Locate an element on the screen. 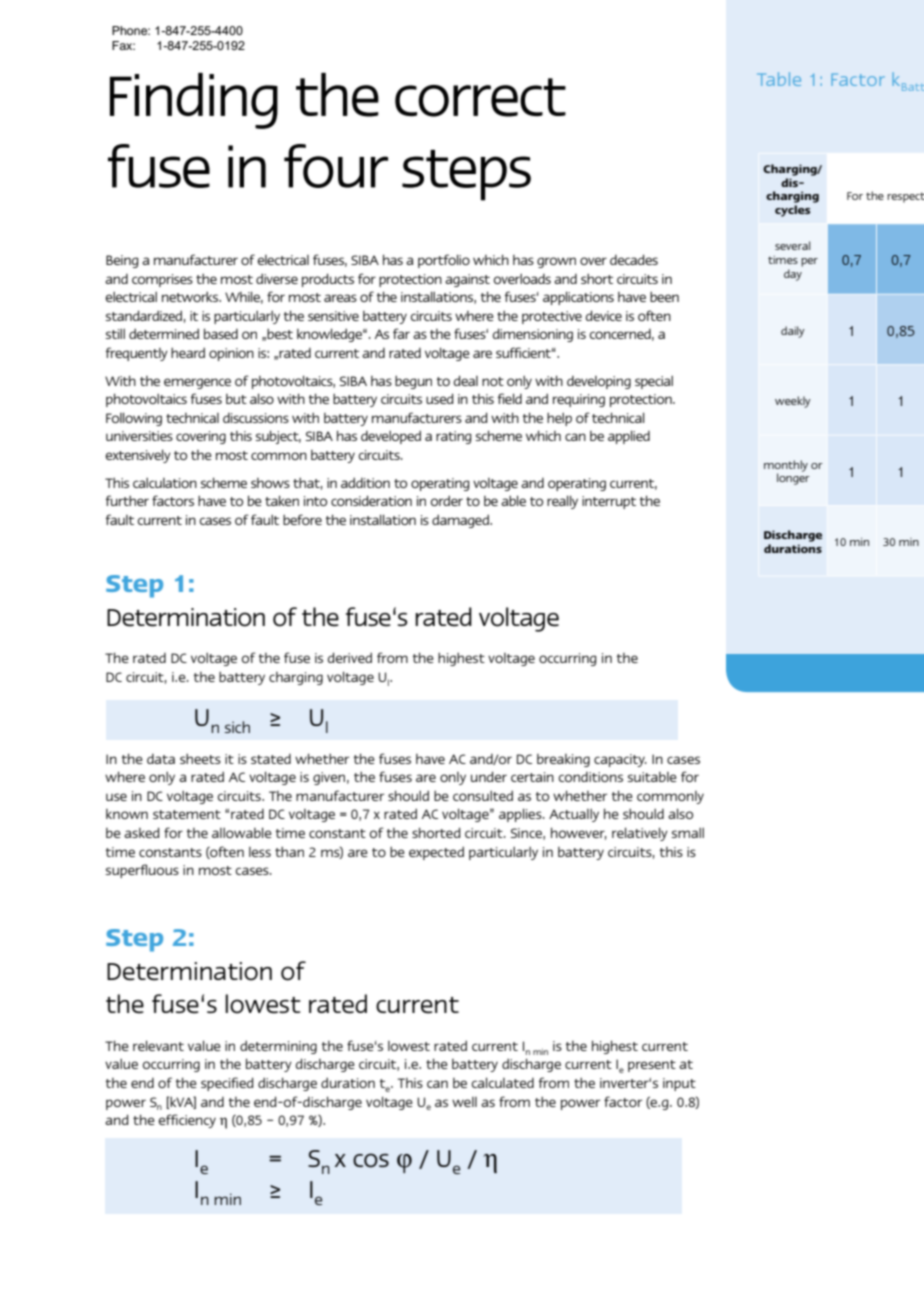 The height and width of the screenshot is (1308, 924). well is located at coordinates (464, 1102).
